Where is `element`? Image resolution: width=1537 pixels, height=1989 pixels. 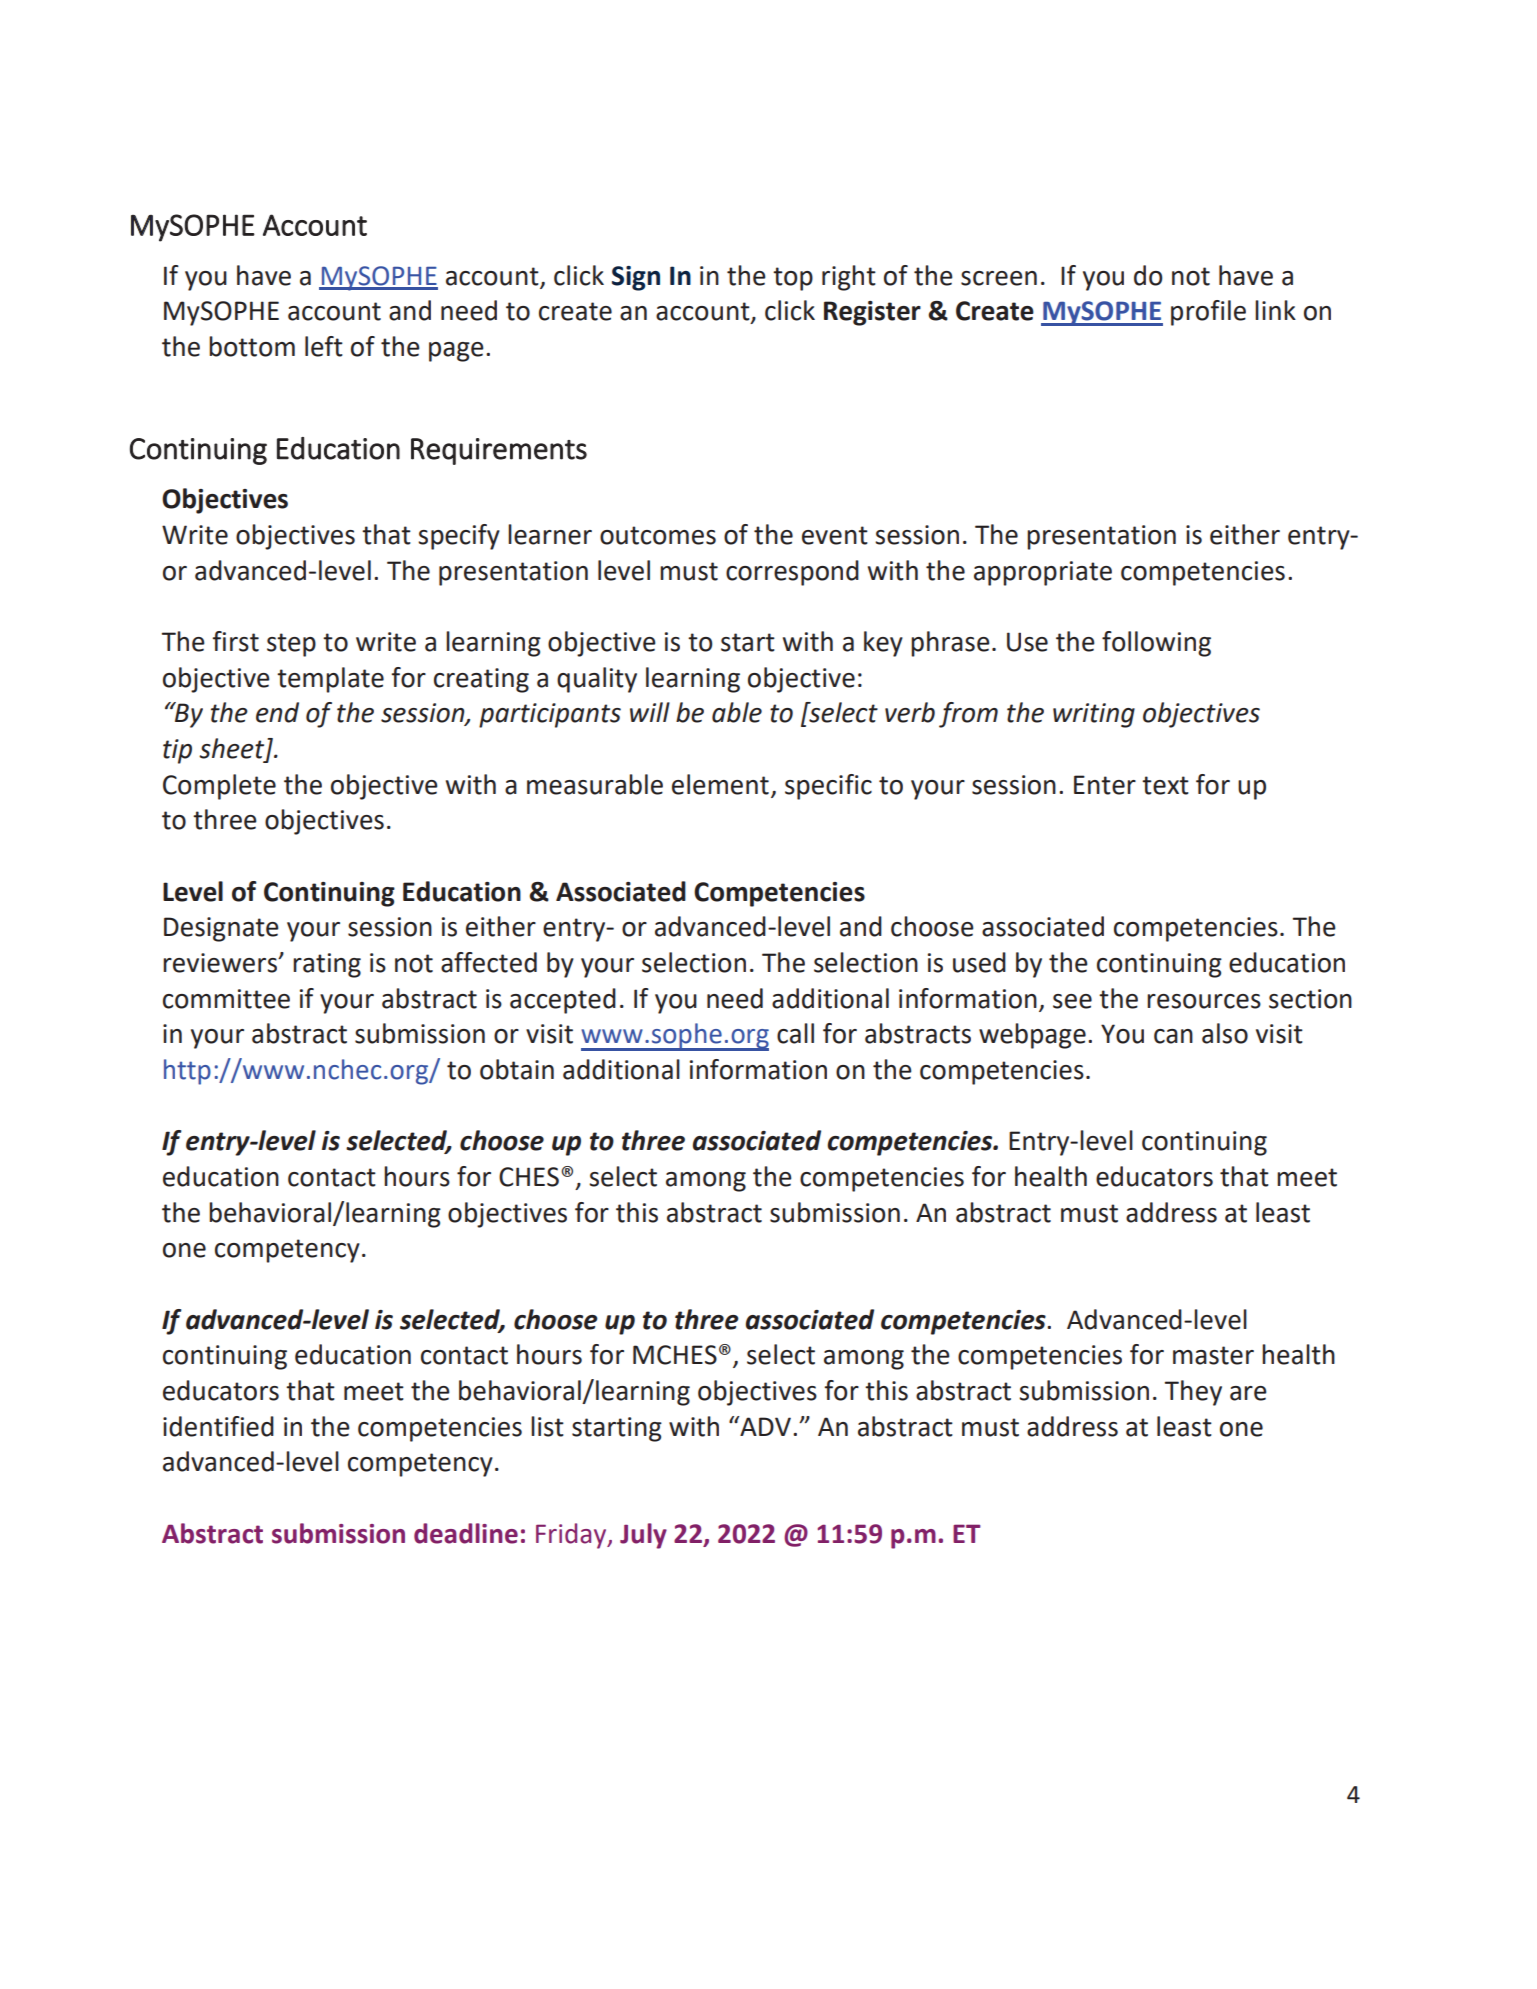
element is located at coordinates (720, 784).
